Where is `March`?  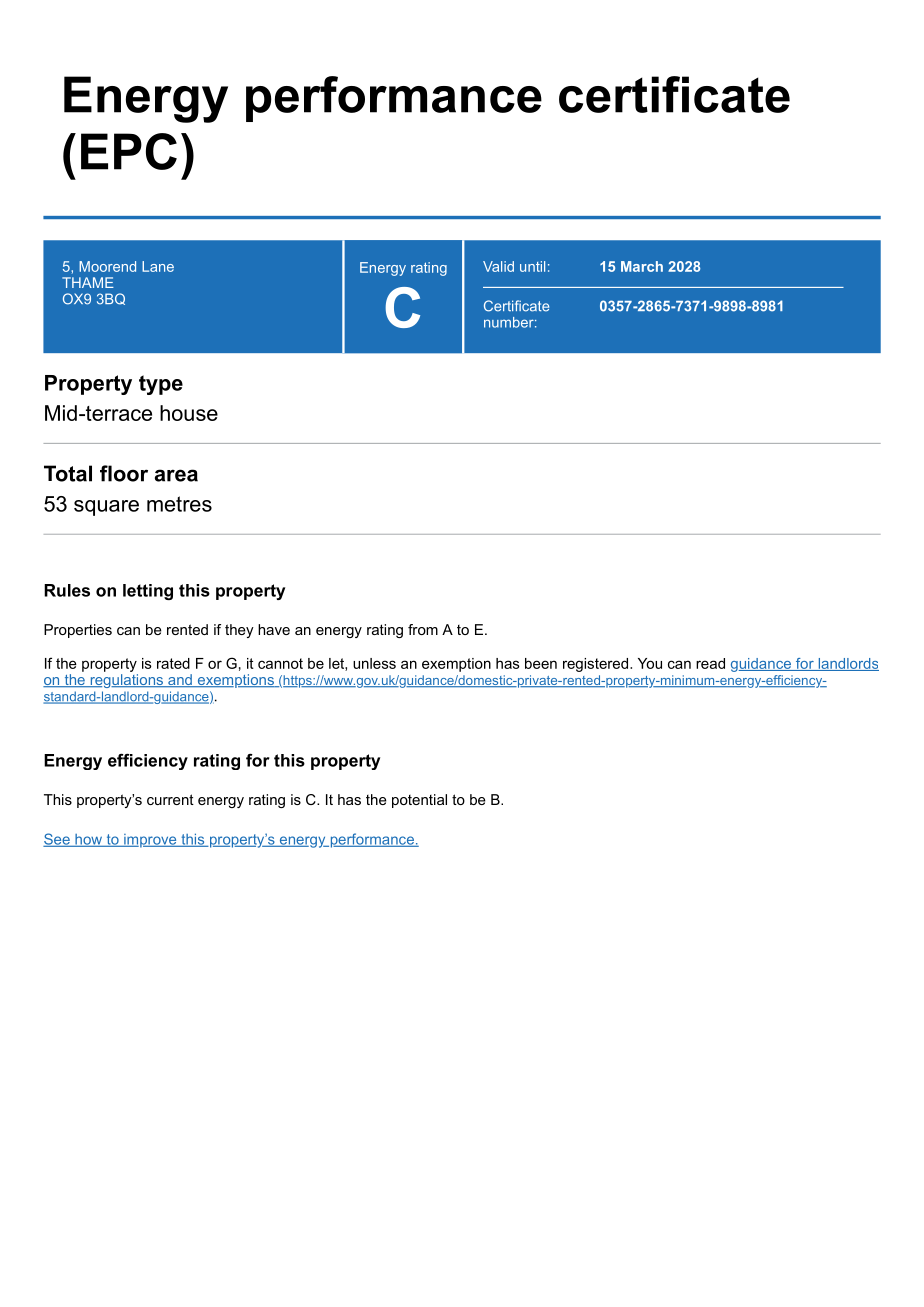 March is located at coordinates (642, 266).
